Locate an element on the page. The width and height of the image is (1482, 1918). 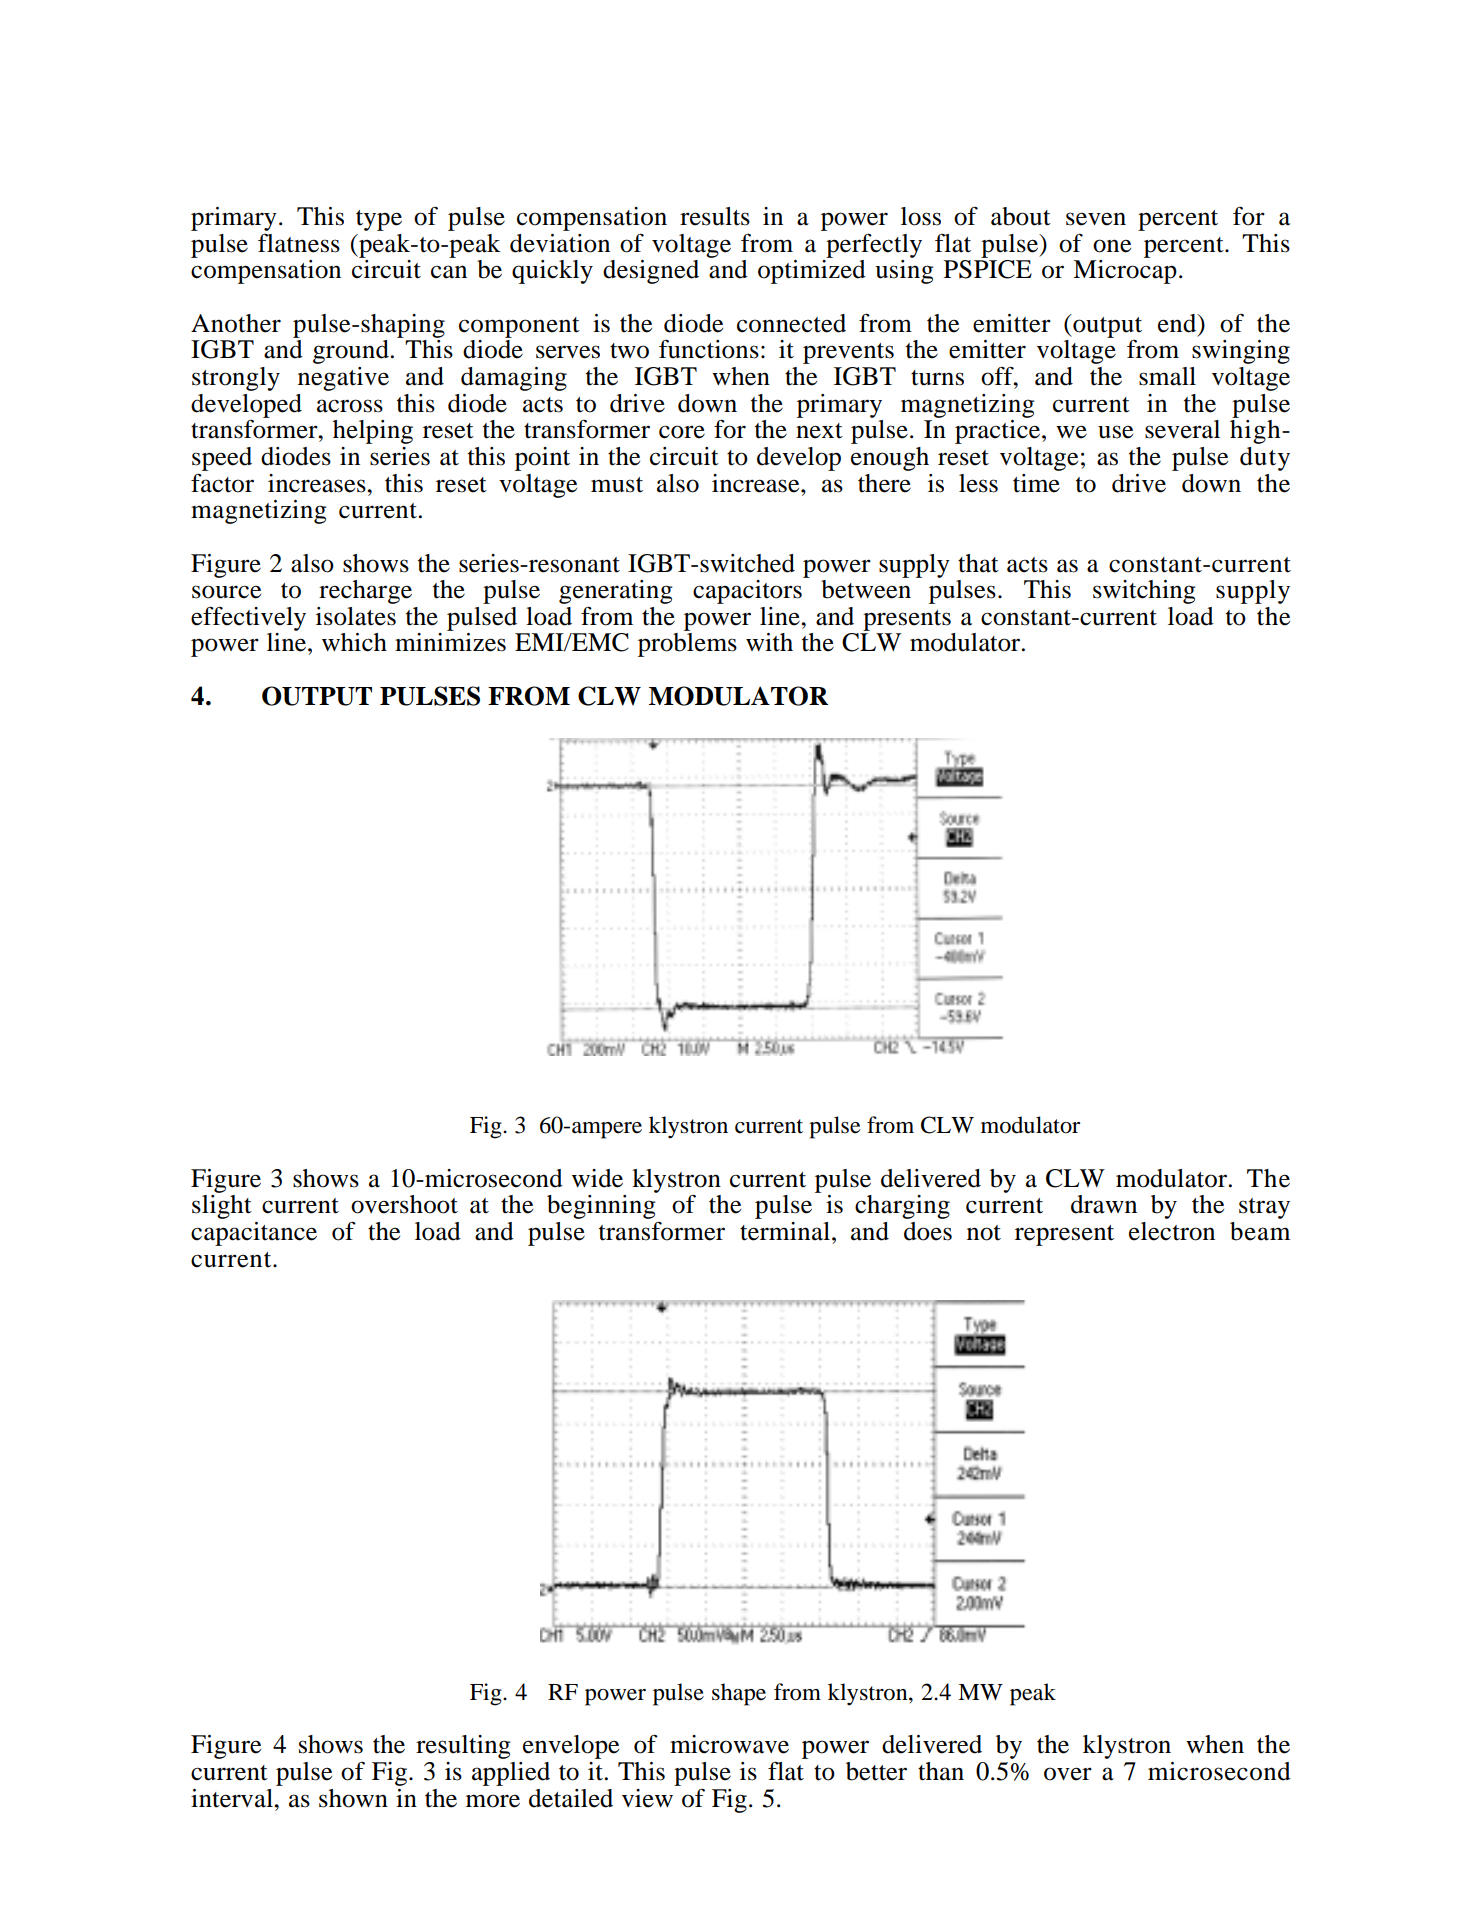
results is located at coordinates (715, 216).
